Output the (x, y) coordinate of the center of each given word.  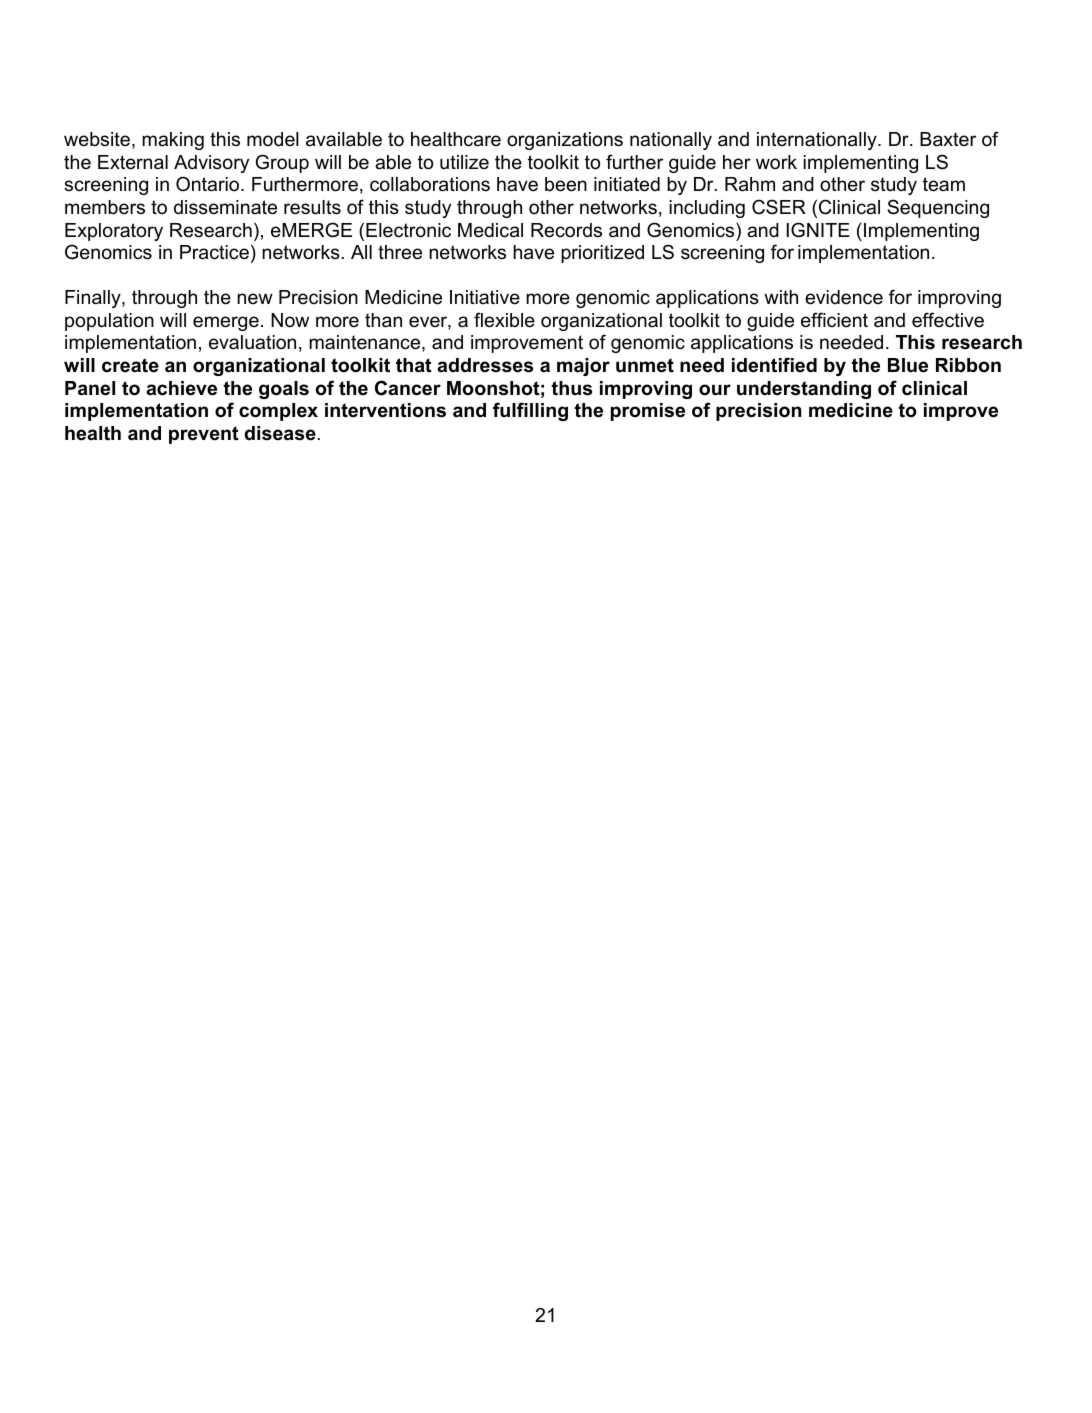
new (255, 298)
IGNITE (818, 230)
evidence (844, 297)
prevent (204, 435)
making (173, 141)
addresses (485, 365)
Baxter (948, 139)
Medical (490, 230)
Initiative (485, 297)
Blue (908, 365)
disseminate (225, 207)
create (130, 365)
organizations (565, 141)
